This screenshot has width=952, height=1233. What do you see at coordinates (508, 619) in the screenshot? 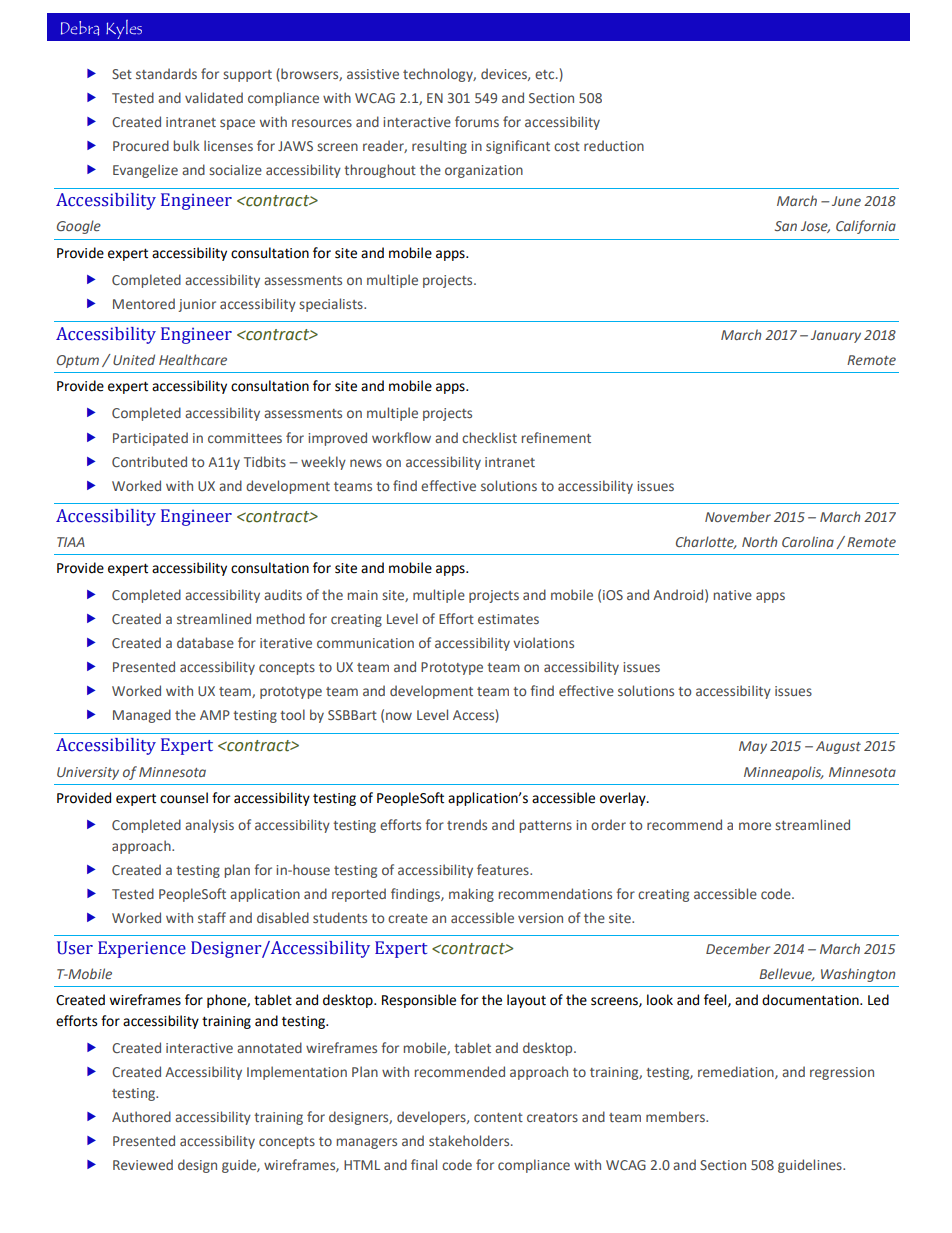
I see `estimates` at bounding box center [508, 619].
